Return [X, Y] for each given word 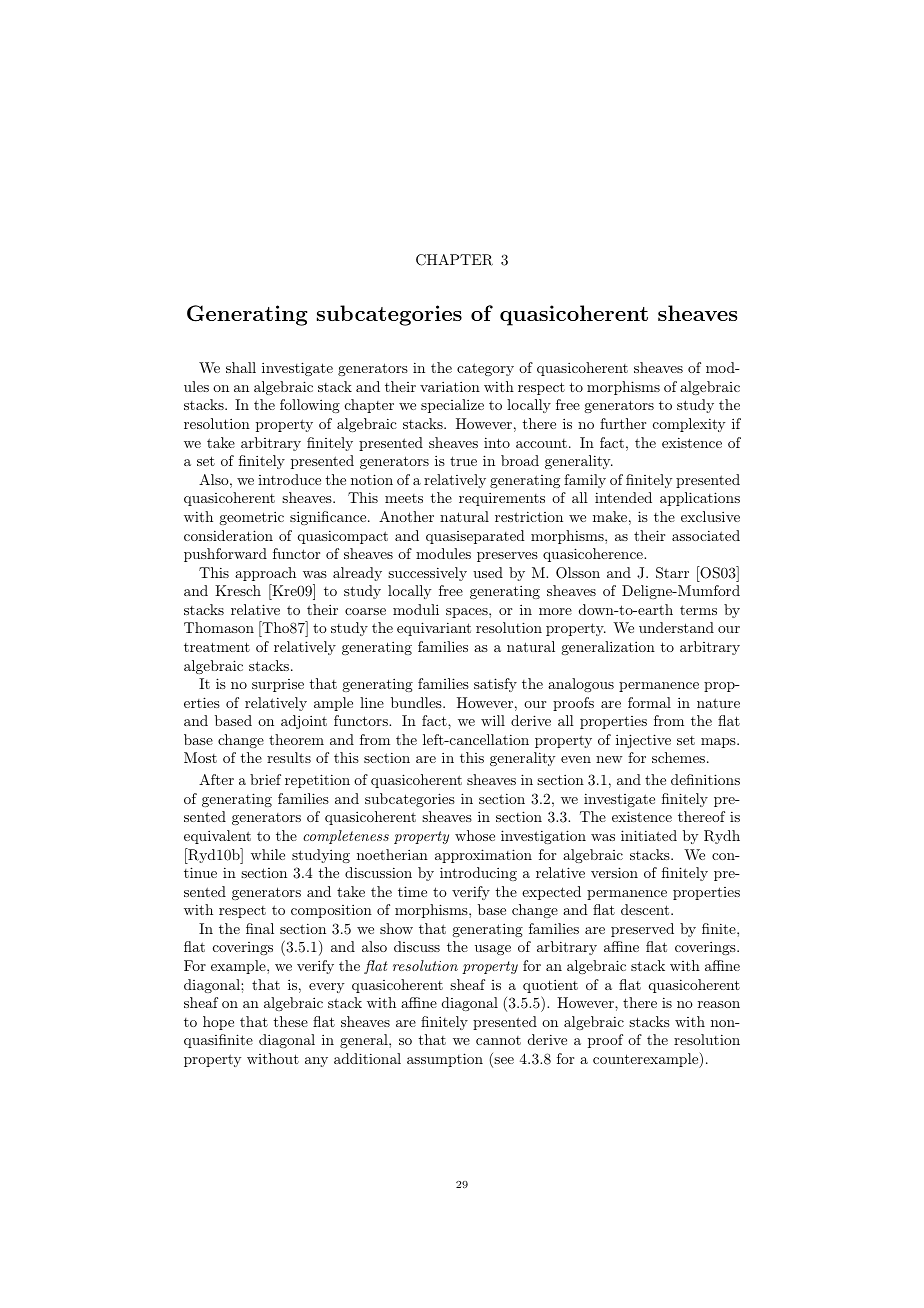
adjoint [304, 722]
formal [649, 702]
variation [450, 386]
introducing [478, 874]
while [268, 854]
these [291, 1021]
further [623, 423]
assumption [445, 1060]
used [488, 572]
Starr [672, 573]
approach [265, 574]
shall [241, 367]
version [614, 872]
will [493, 720]
